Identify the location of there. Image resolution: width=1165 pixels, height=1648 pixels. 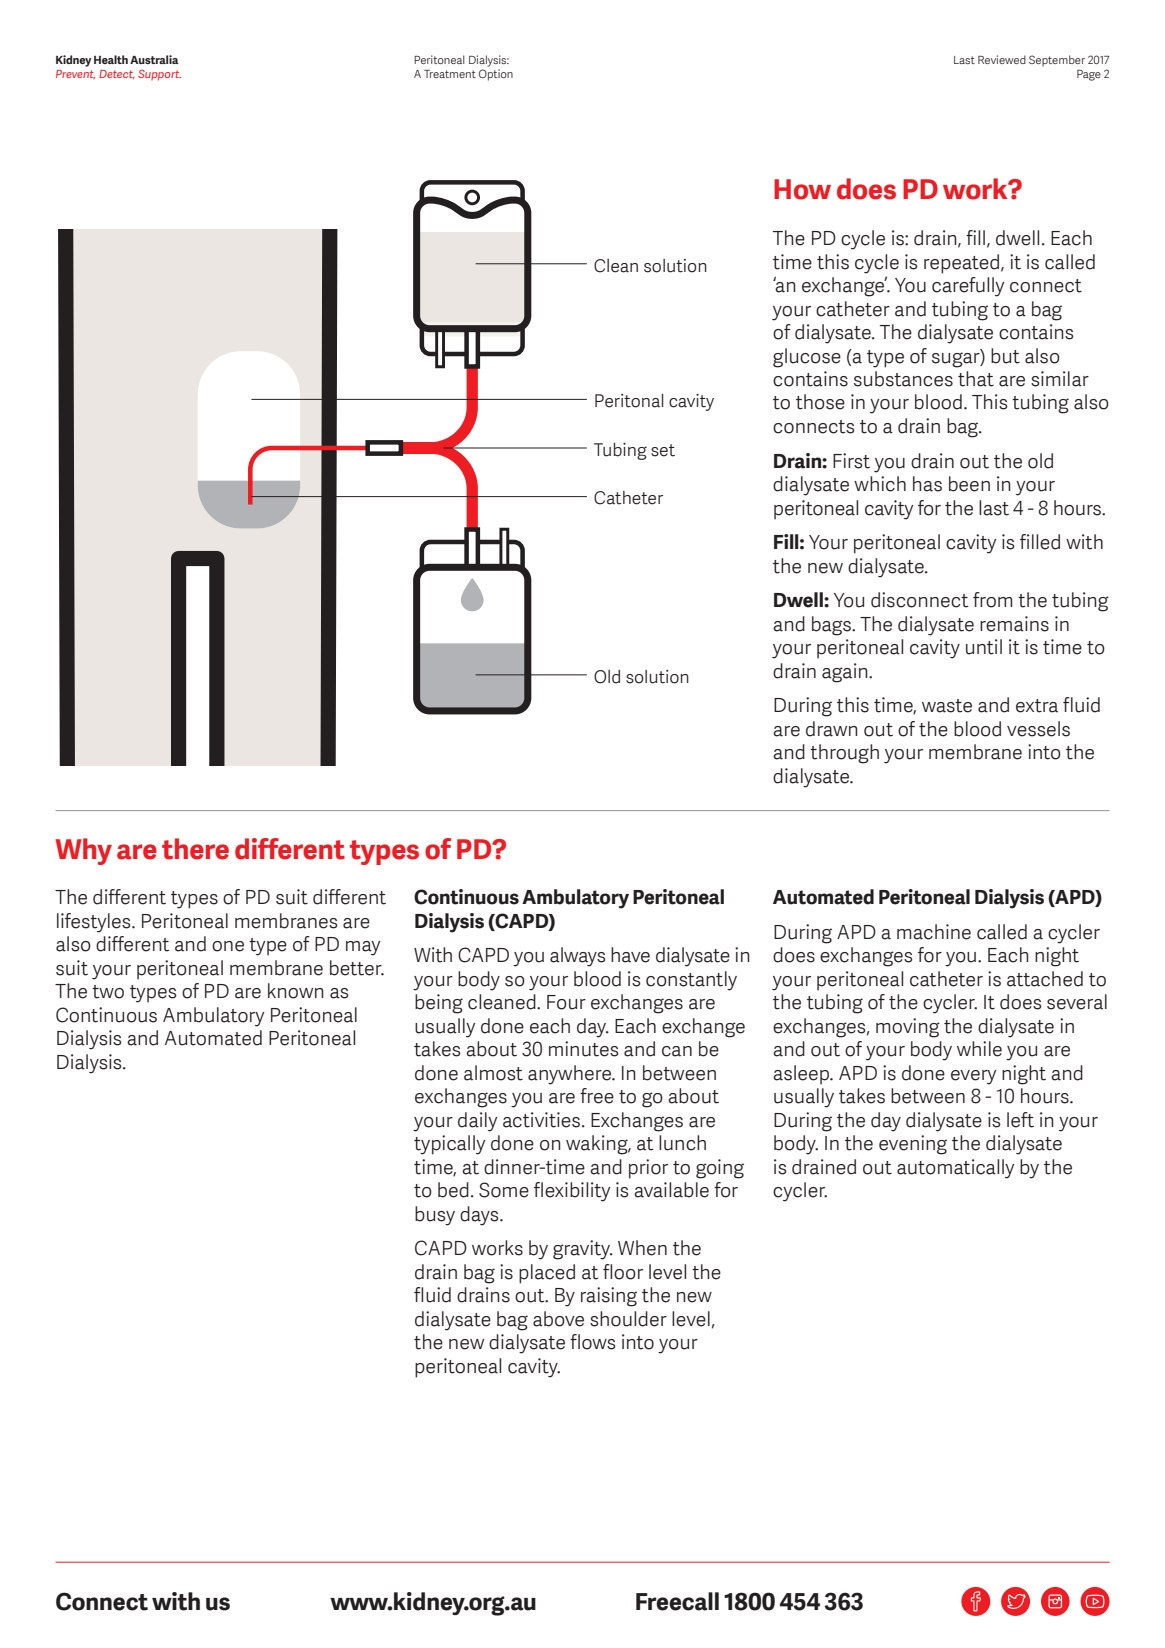
(195, 849).
